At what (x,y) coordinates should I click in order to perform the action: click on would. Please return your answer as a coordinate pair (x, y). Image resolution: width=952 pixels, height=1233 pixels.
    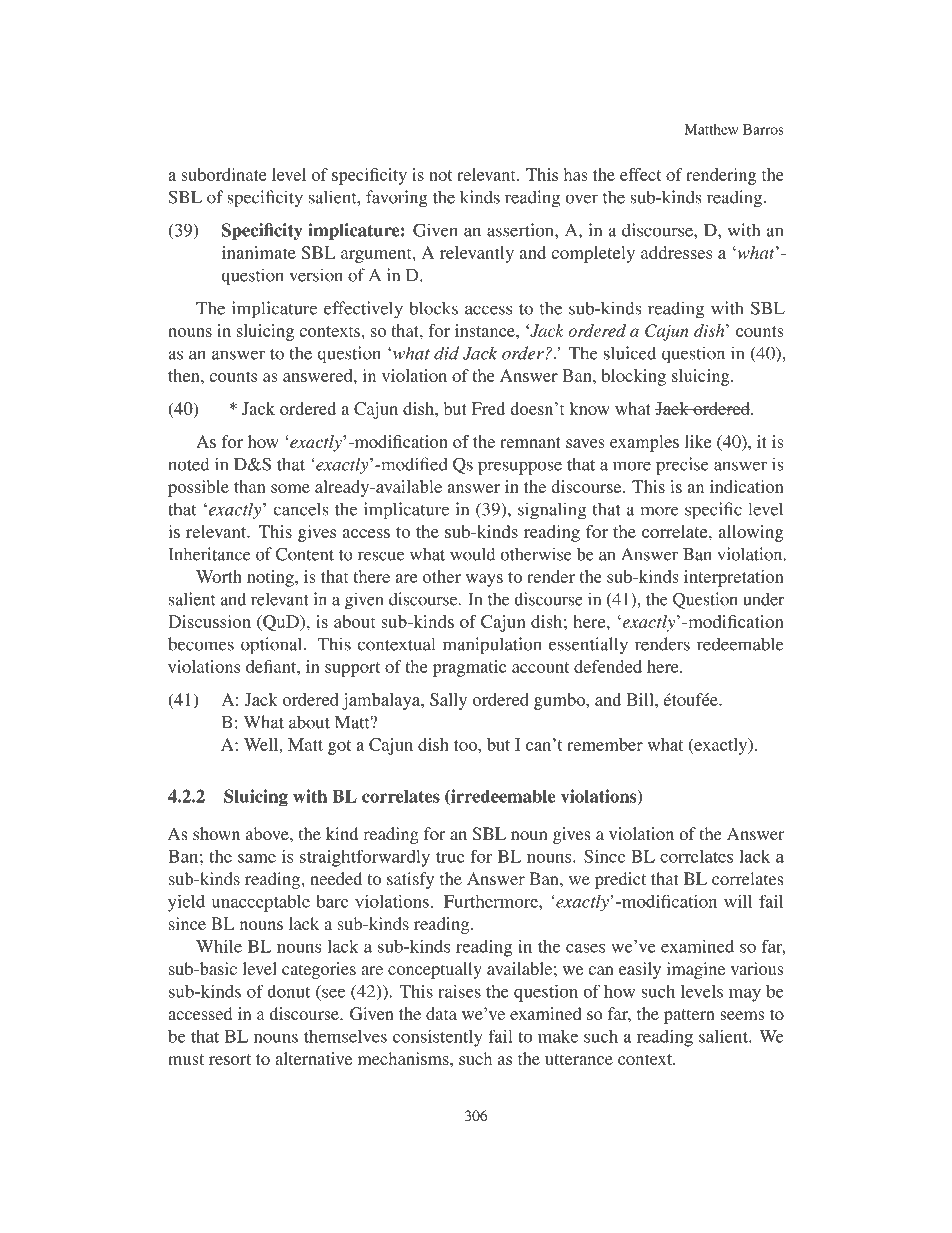
    Looking at the image, I should click on (472, 554).
